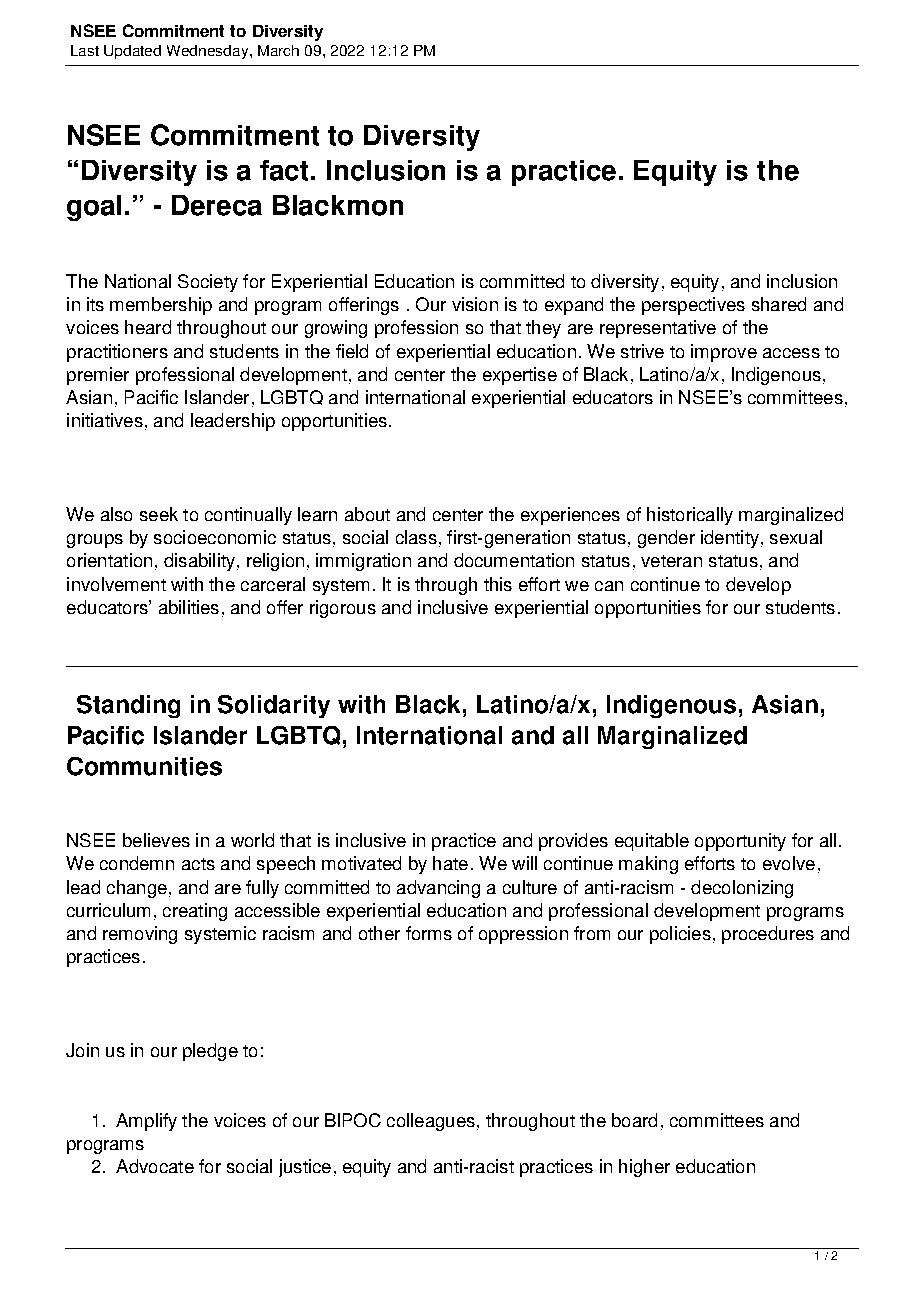 The width and height of the screenshot is (924, 1308). Describe the element at coordinates (198, 864) in the screenshot. I see `acts` at that location.
